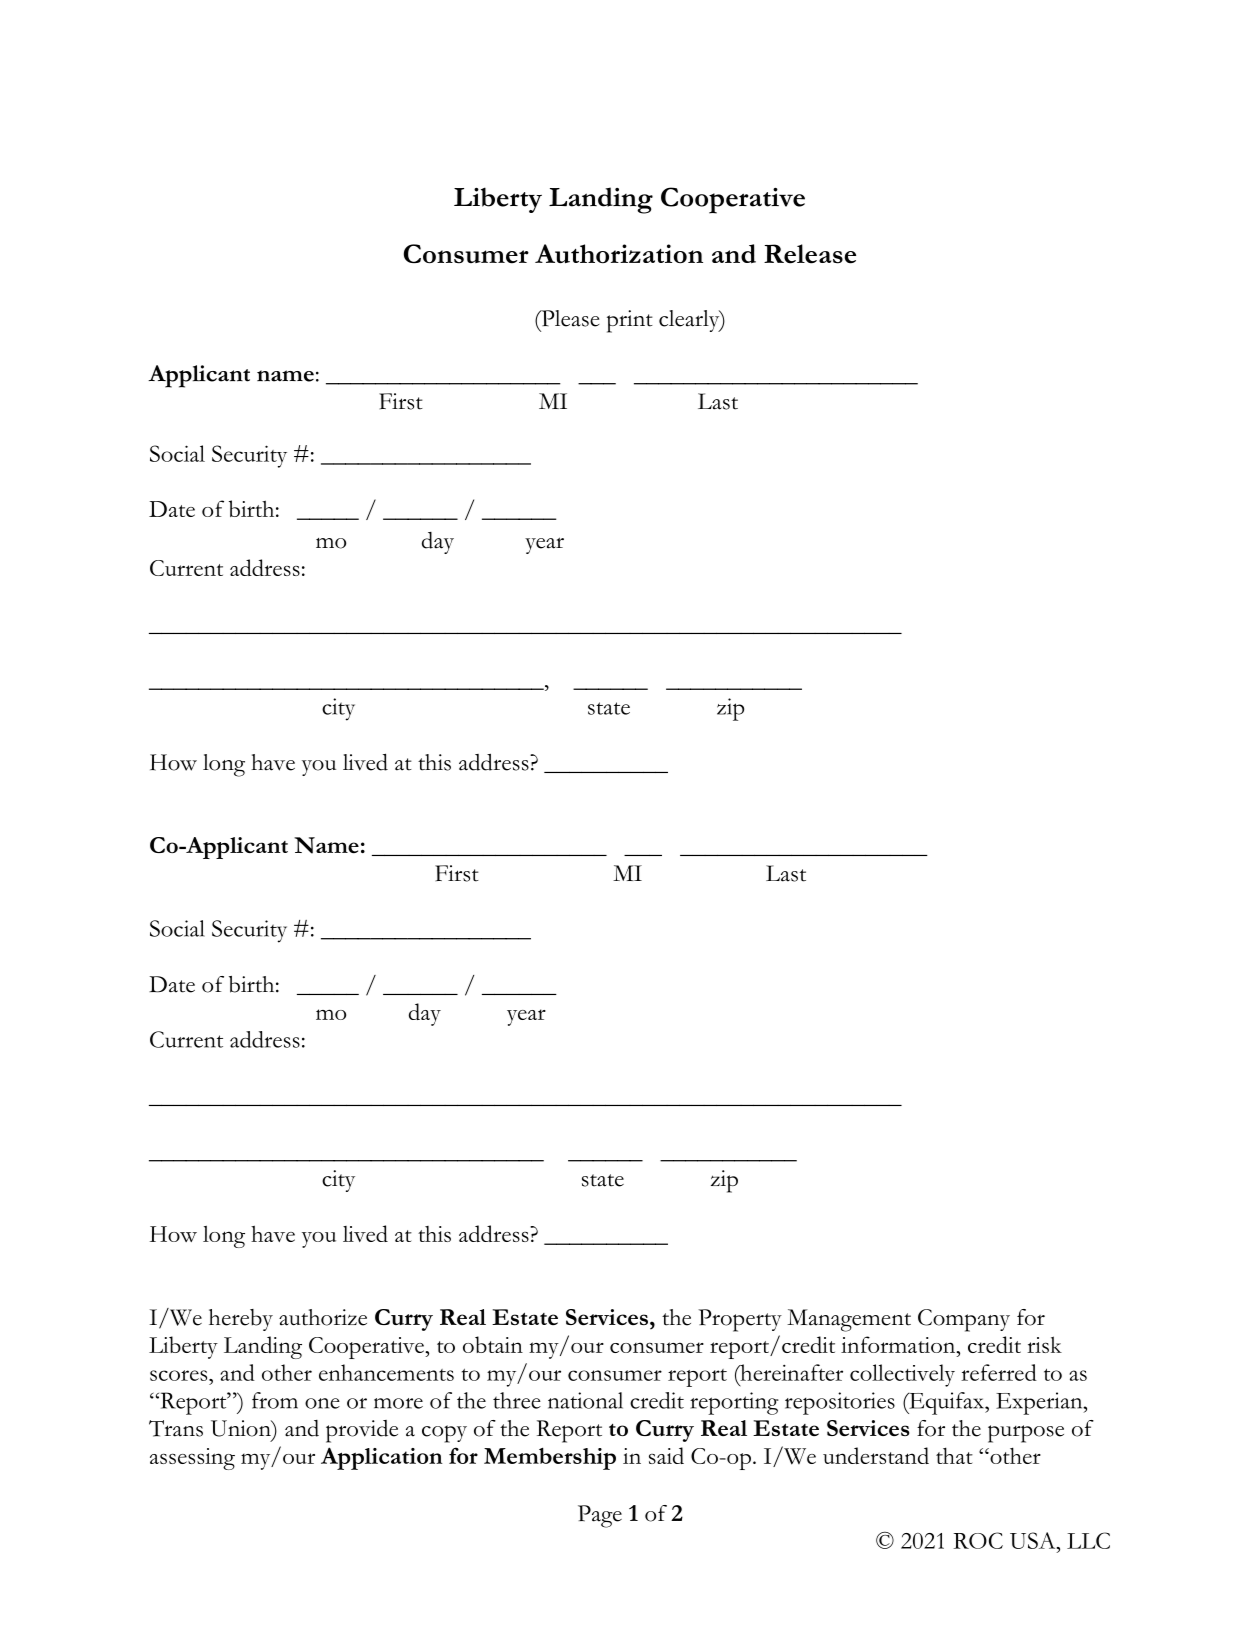  What do you see at coordinates (493, 1344) in the screenshot?
I see `obtain` at bounding box center [493, 1344].
